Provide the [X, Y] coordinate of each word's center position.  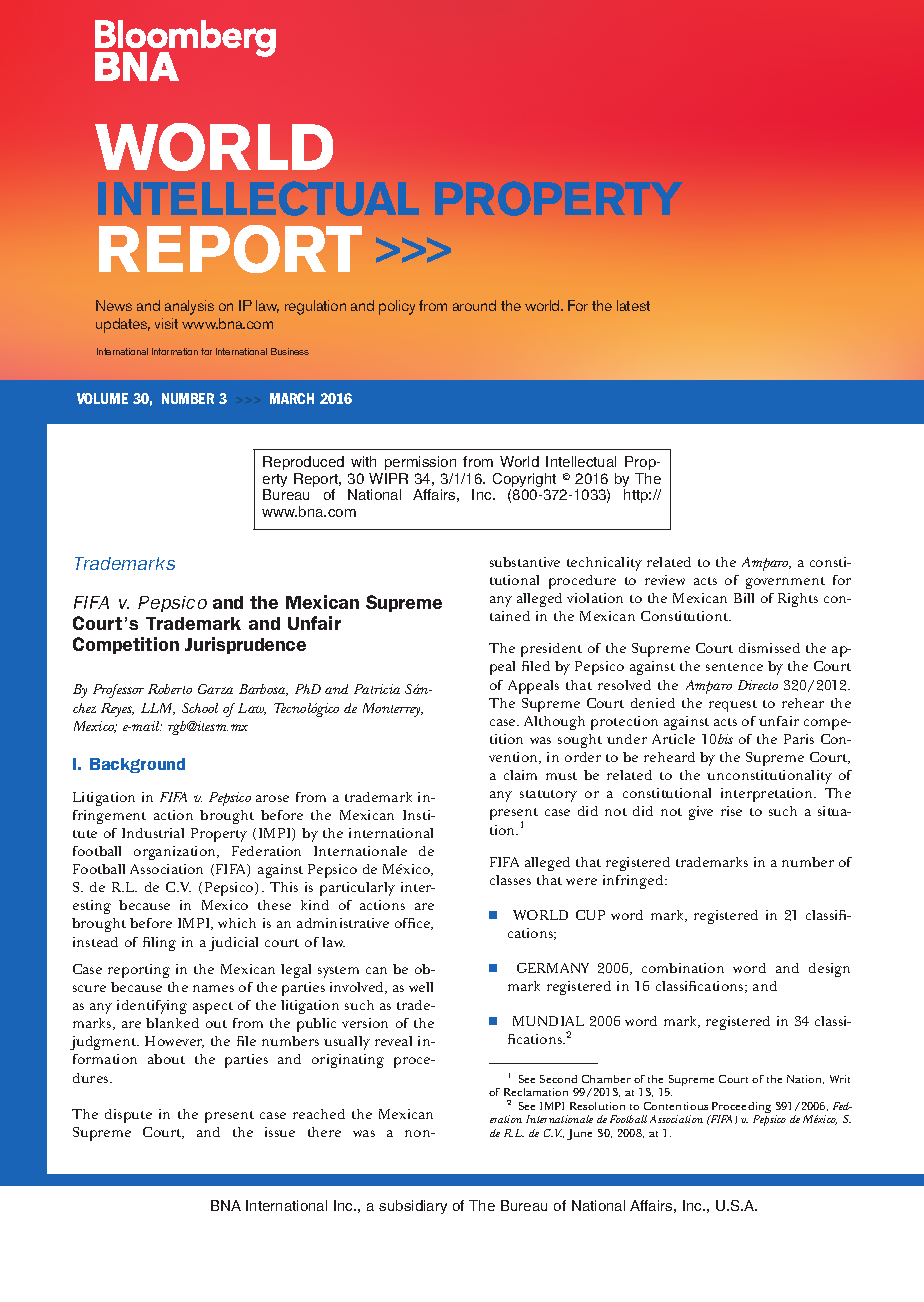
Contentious [676, 1106]
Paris [799, 739]
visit [166, 323]
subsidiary [413, 1207]
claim [520, 775]
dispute [128, 1116]
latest [633, 305]
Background [137, 765]
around [474, 305]
